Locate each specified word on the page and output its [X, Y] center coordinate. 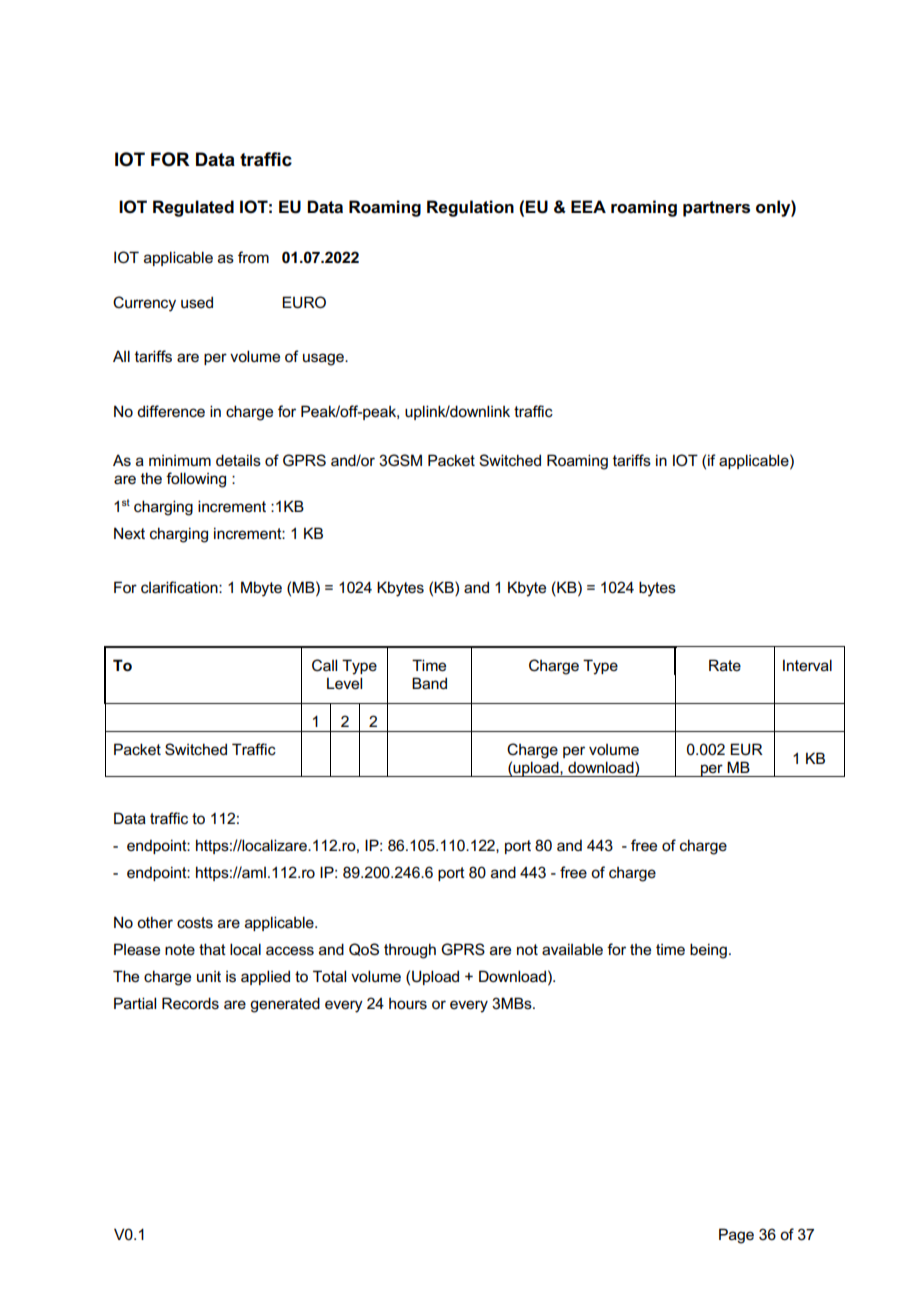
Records [190, 1003]
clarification [180, 587]
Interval [807, 665]
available [572, 949]
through [410, 951]
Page [736, 1236]
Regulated [193, 208]
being [708, 951]
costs [195, 922]
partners [716, 209]
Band [429, 683]
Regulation [470, 208]
